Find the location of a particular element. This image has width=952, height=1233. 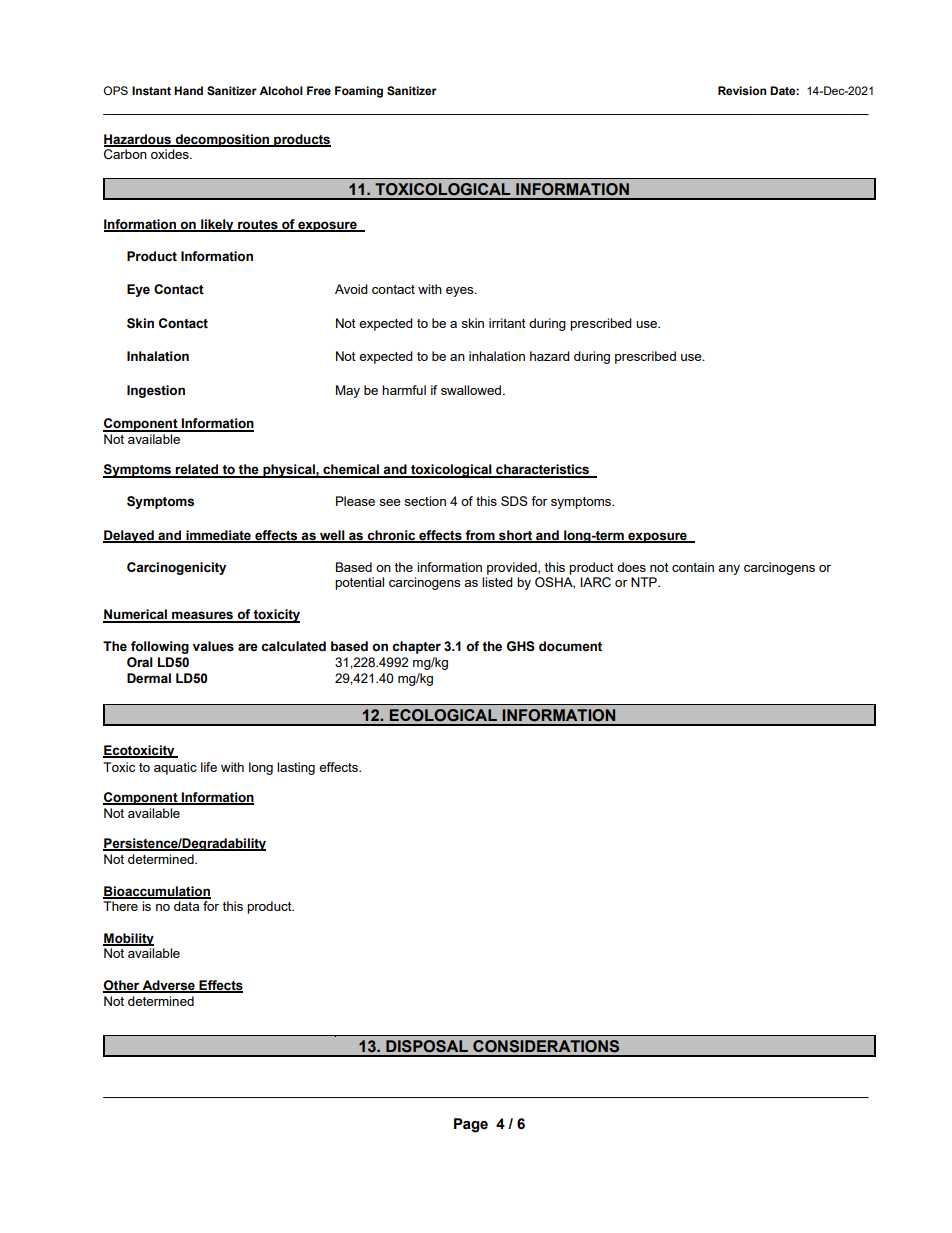

Adverse is located at coordinates (168, 986).
